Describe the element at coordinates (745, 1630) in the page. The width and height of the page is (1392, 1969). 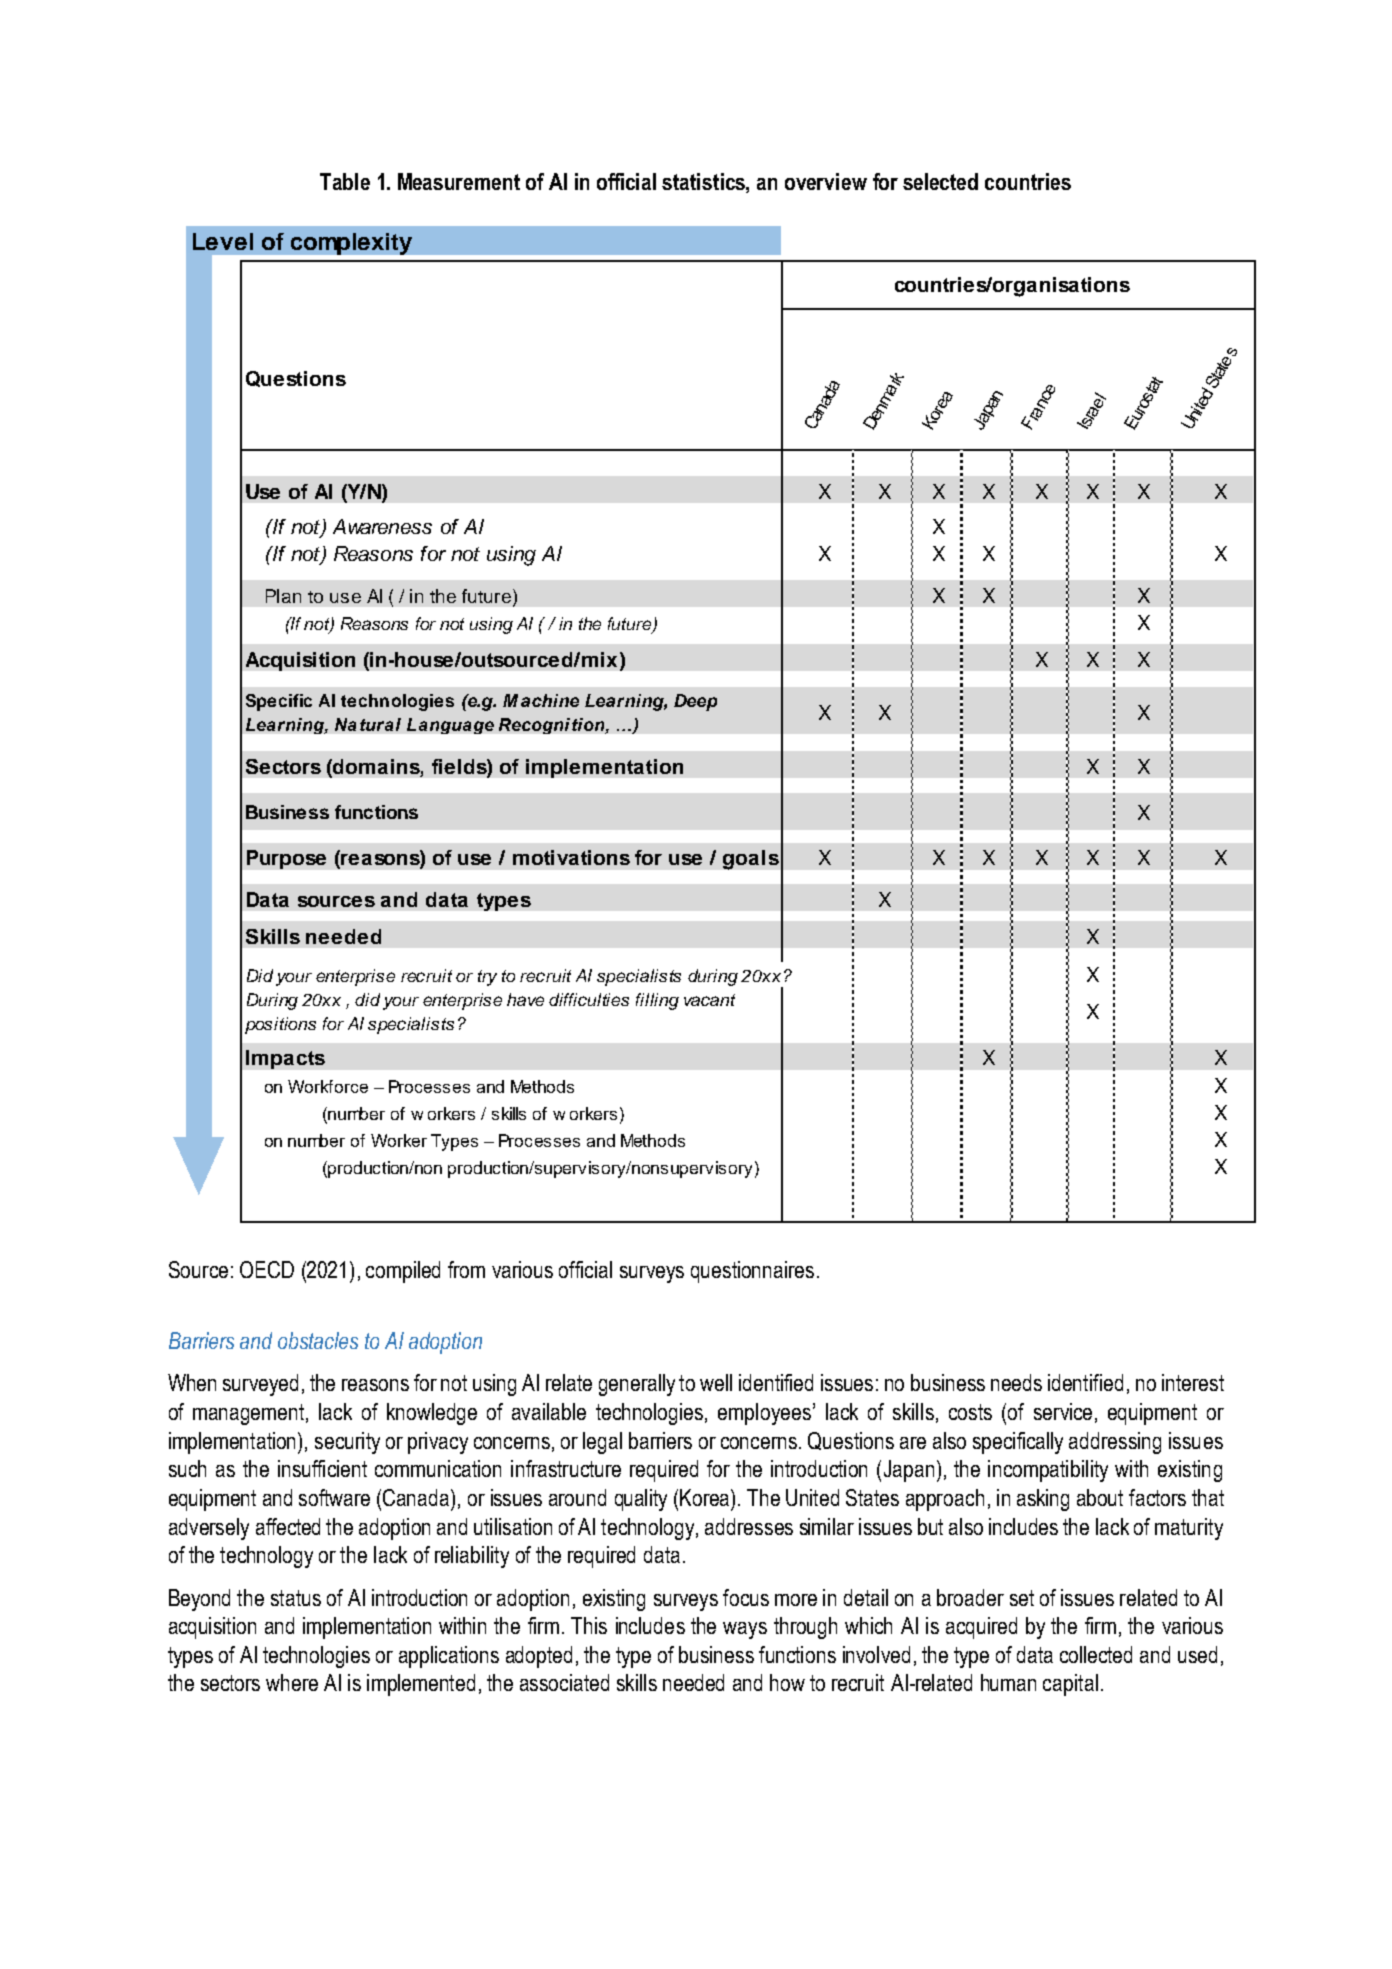
I see `ways` at that location.
